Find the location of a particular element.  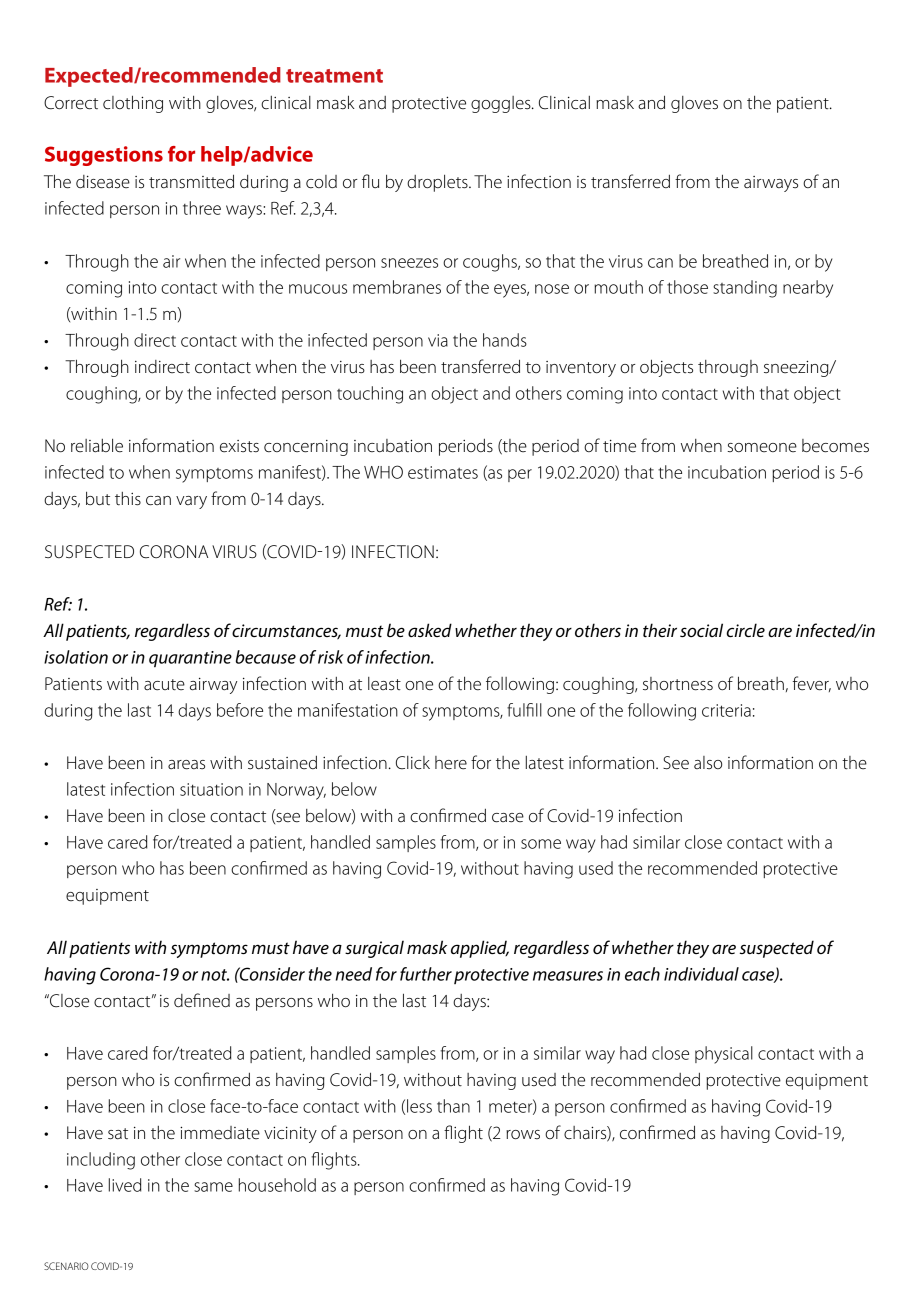

estimates is located at coordinates (443, 472).
